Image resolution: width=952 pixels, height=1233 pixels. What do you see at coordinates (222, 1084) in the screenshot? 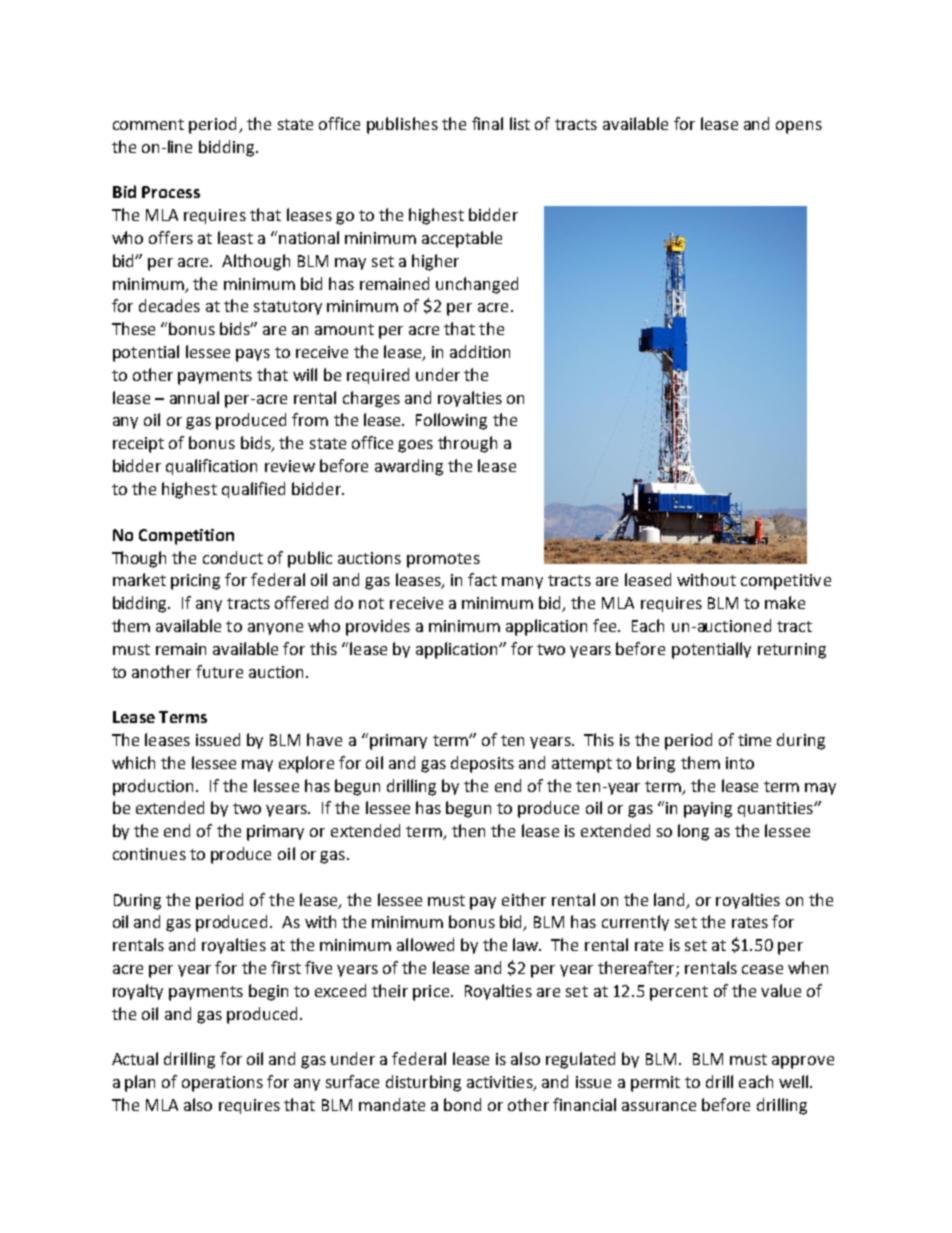
I see `operations` at bounding box center [222, 1084].
